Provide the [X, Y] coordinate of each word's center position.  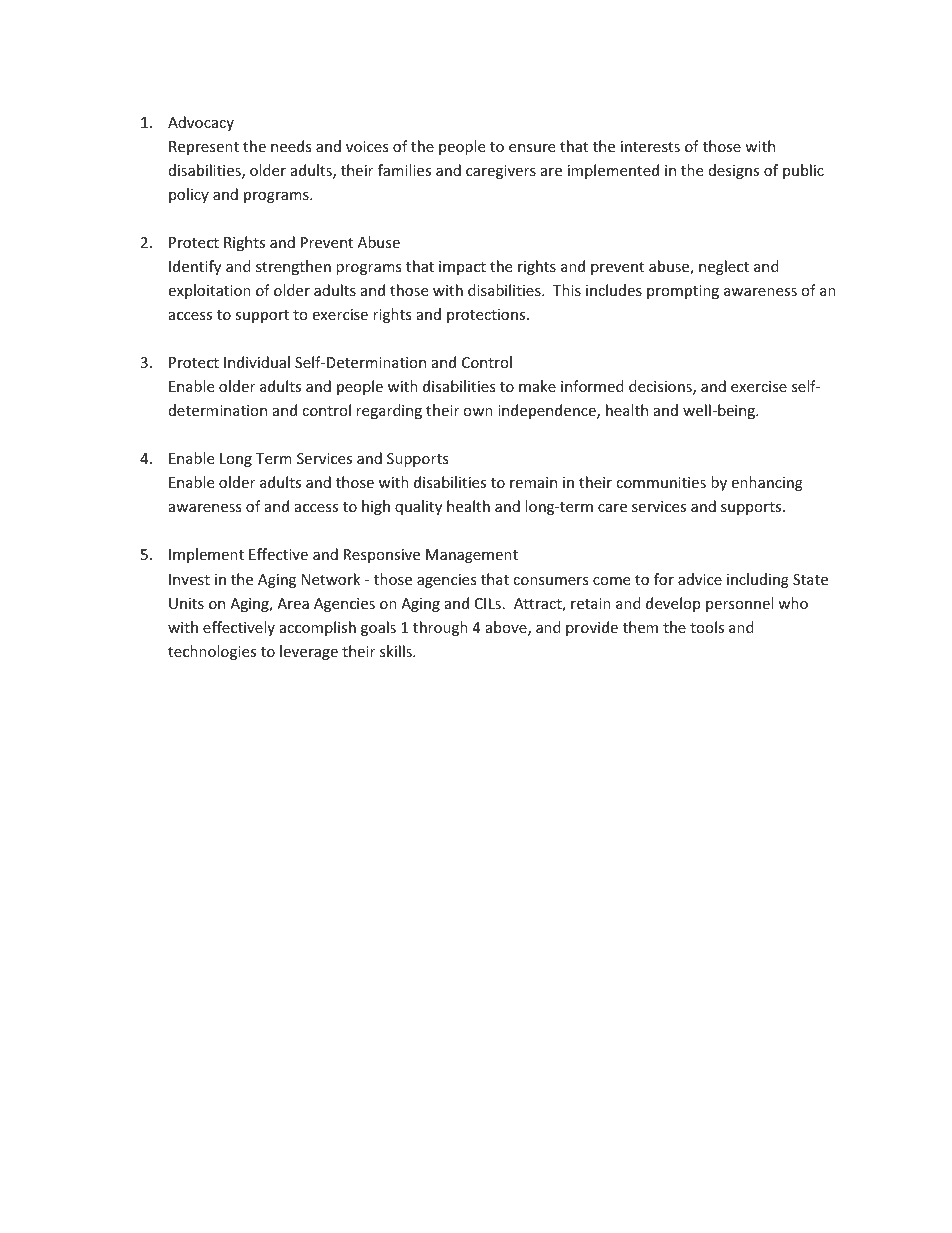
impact [462, 268]
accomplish [318, 628]
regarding [389, 411]
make [537, 386]
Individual [257, 362]
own [478, 412]
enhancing [767, 483]
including [758, 580]
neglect [724, 267]
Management [472, 556]
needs [291, 146]
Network [331, 579]
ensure [532, 148]
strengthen [293, 267]
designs [734, 171]
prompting [683, 292]
